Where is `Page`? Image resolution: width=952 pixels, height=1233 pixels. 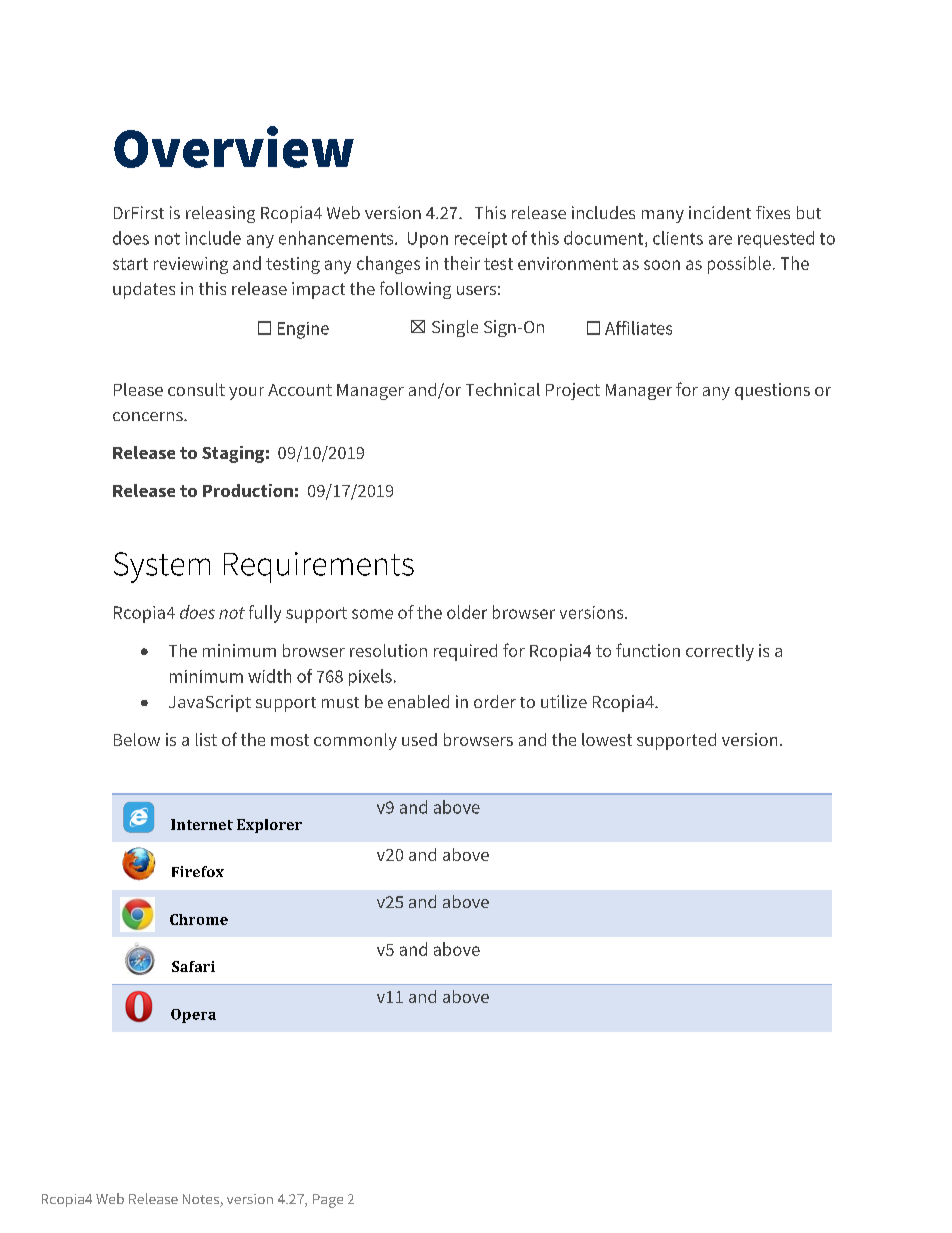 Page is located at coordinates (328, 1201).
